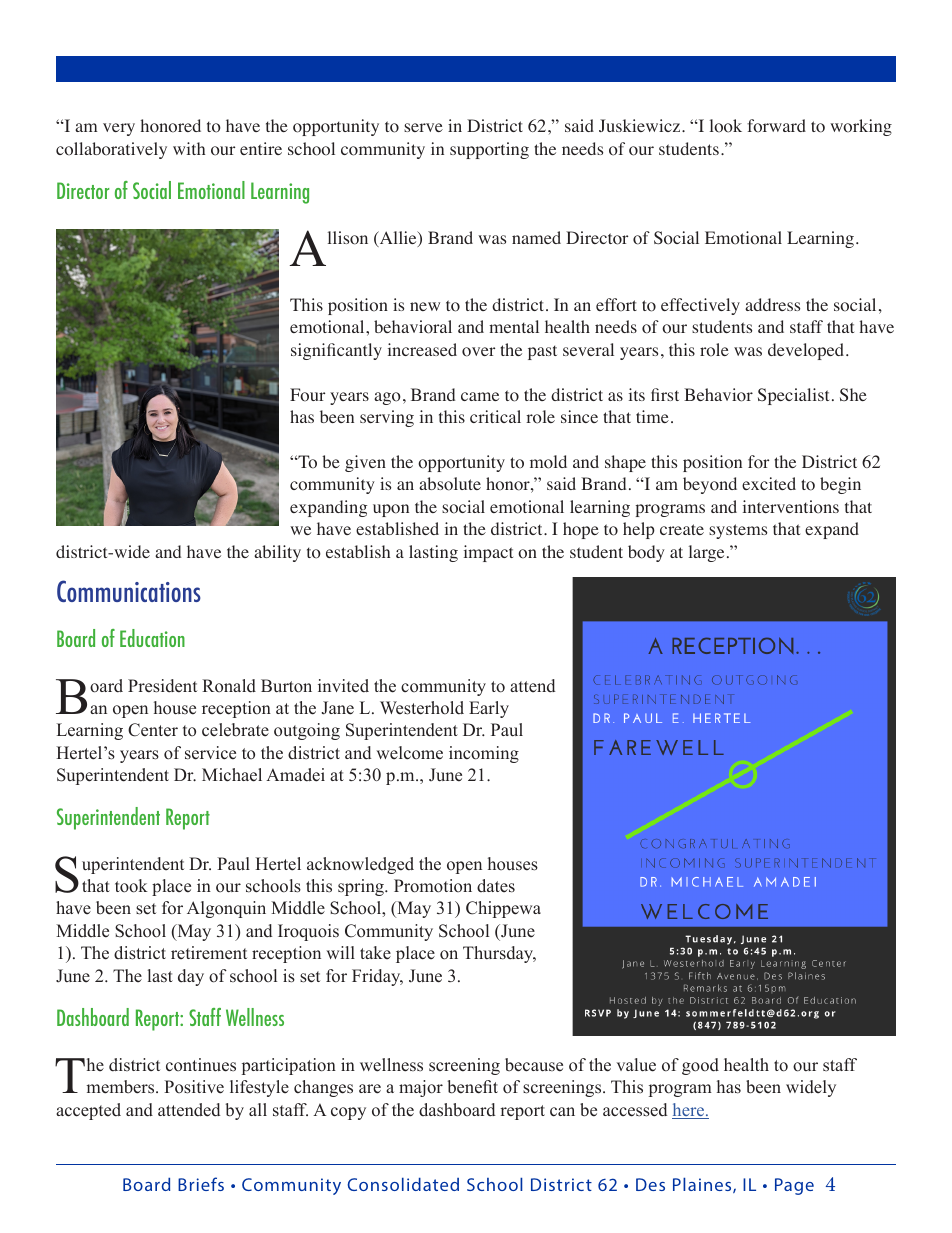 Image resolution: width=952 pixels, height=1233 pixels. I want to click on Consolidated, so click(403, 1184).
